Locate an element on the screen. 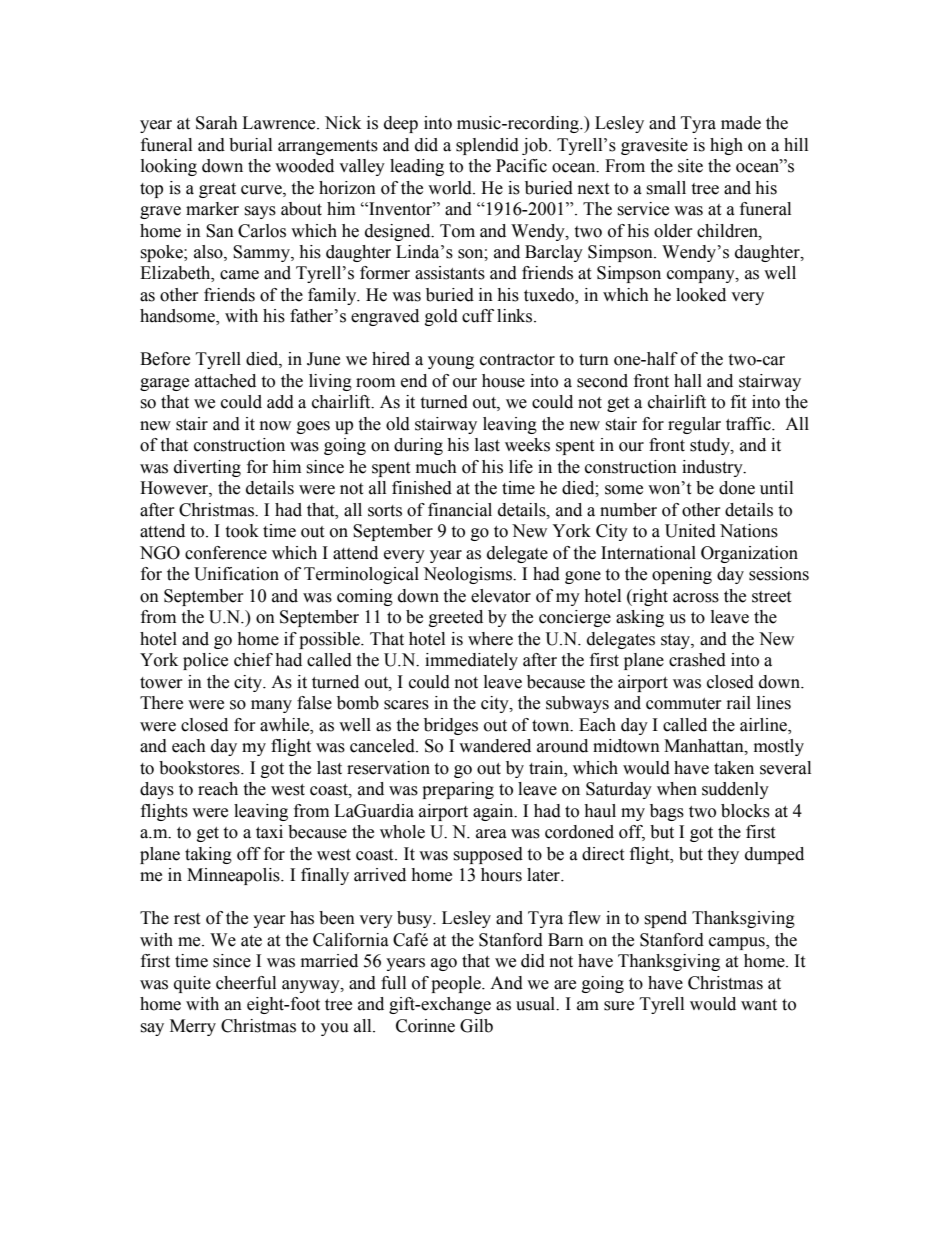  high is located at coordinates (726, 146).
